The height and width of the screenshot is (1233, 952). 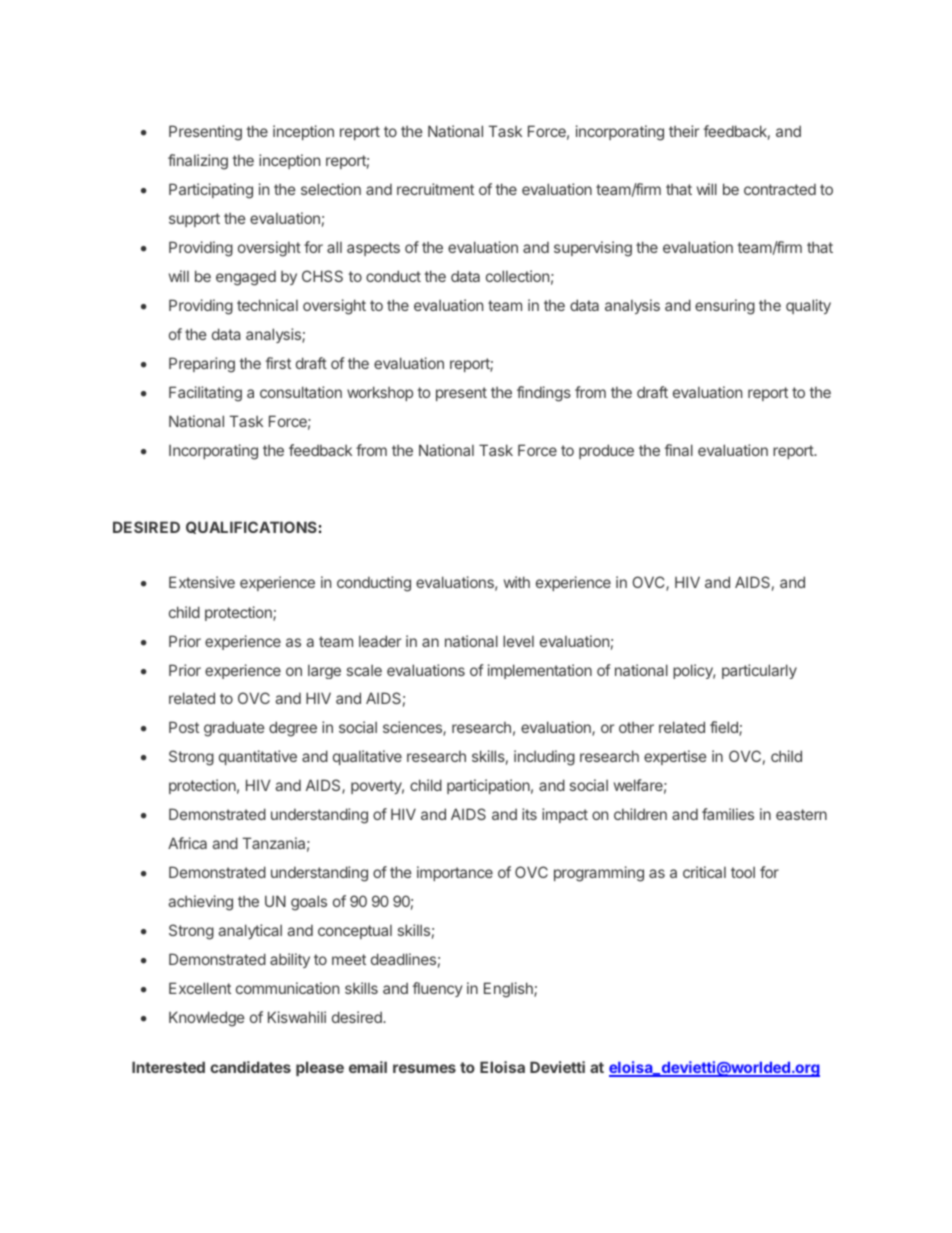 What do you see at coordinates (278, 363) in the screenshot?
I see `first` at bounding box center [278, 363].
